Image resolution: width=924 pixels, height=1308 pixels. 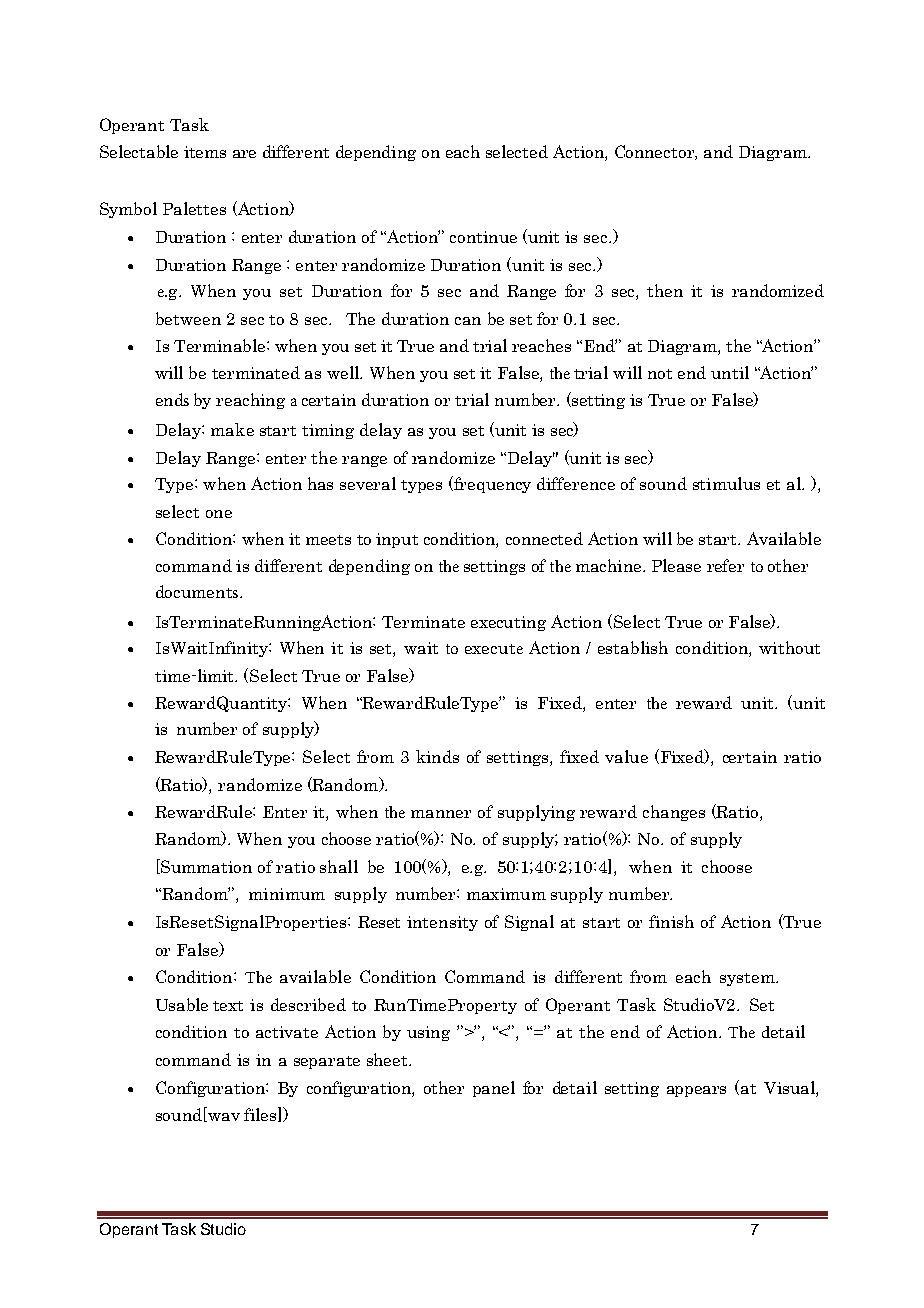 I want to click on items, so click(x=205, y=152).
